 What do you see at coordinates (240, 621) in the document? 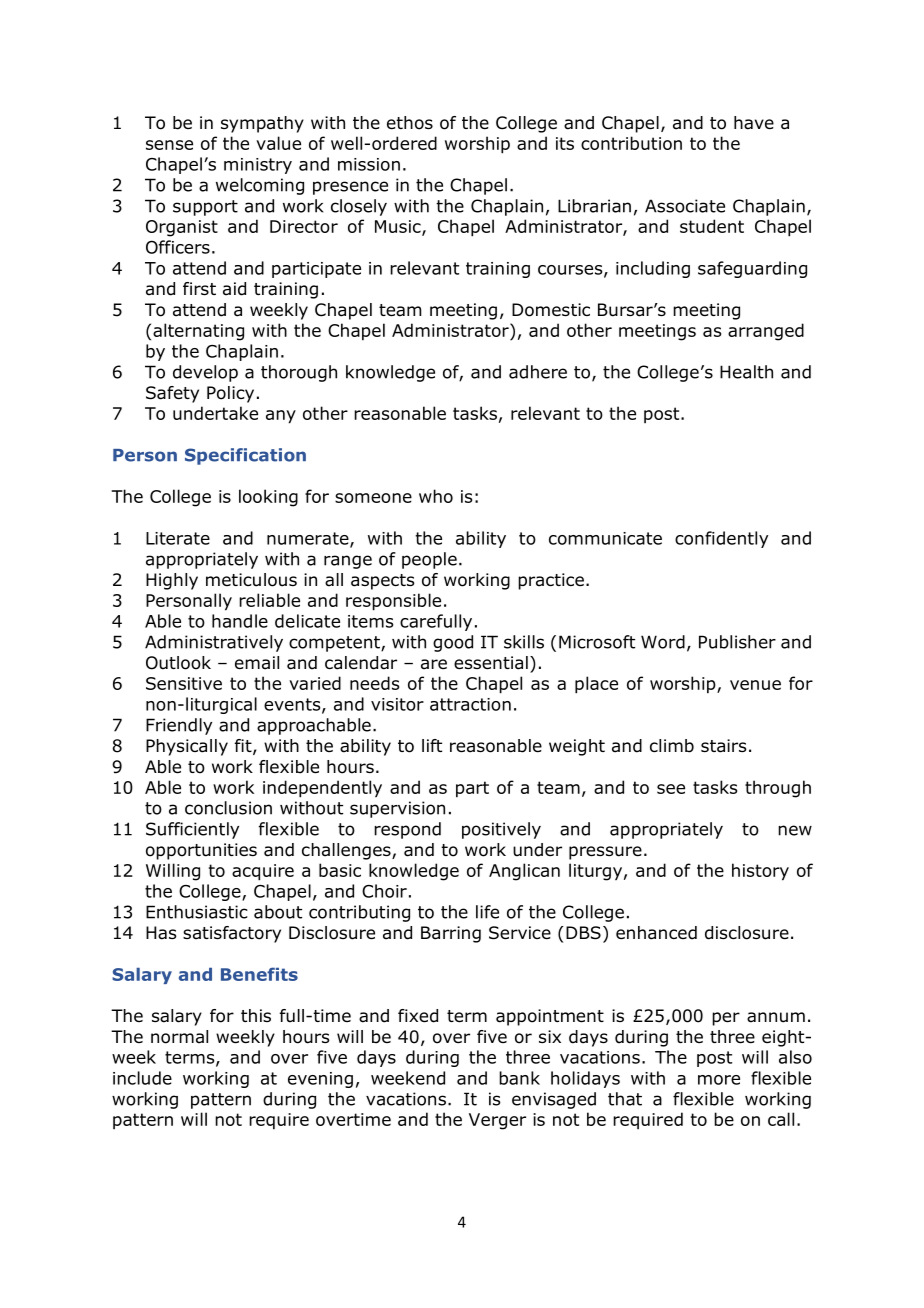
I see `handle` at bounding box center [240, 621].
